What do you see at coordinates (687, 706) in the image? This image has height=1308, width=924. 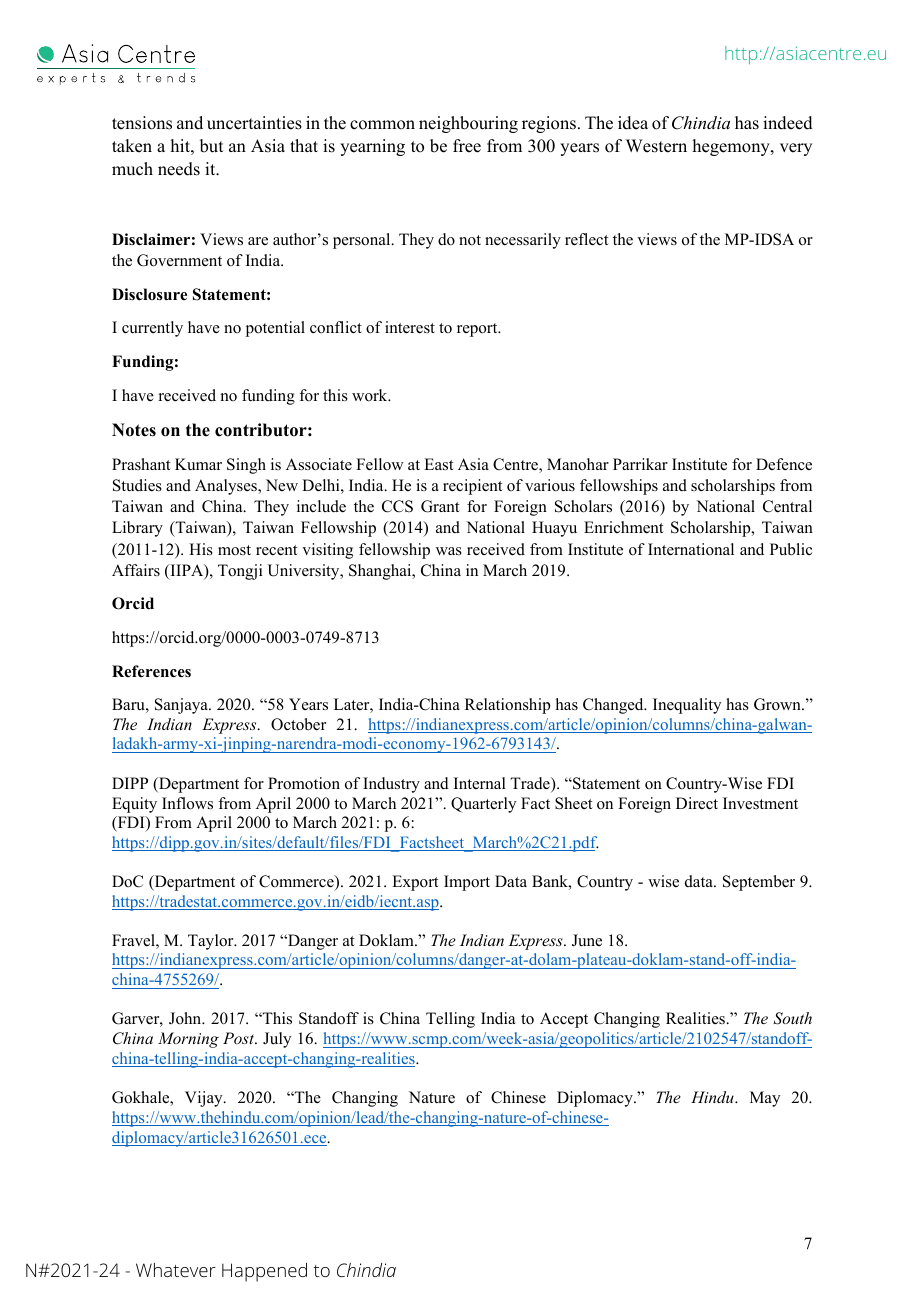 I see `Inequality` at bounding box center [687, 706].
